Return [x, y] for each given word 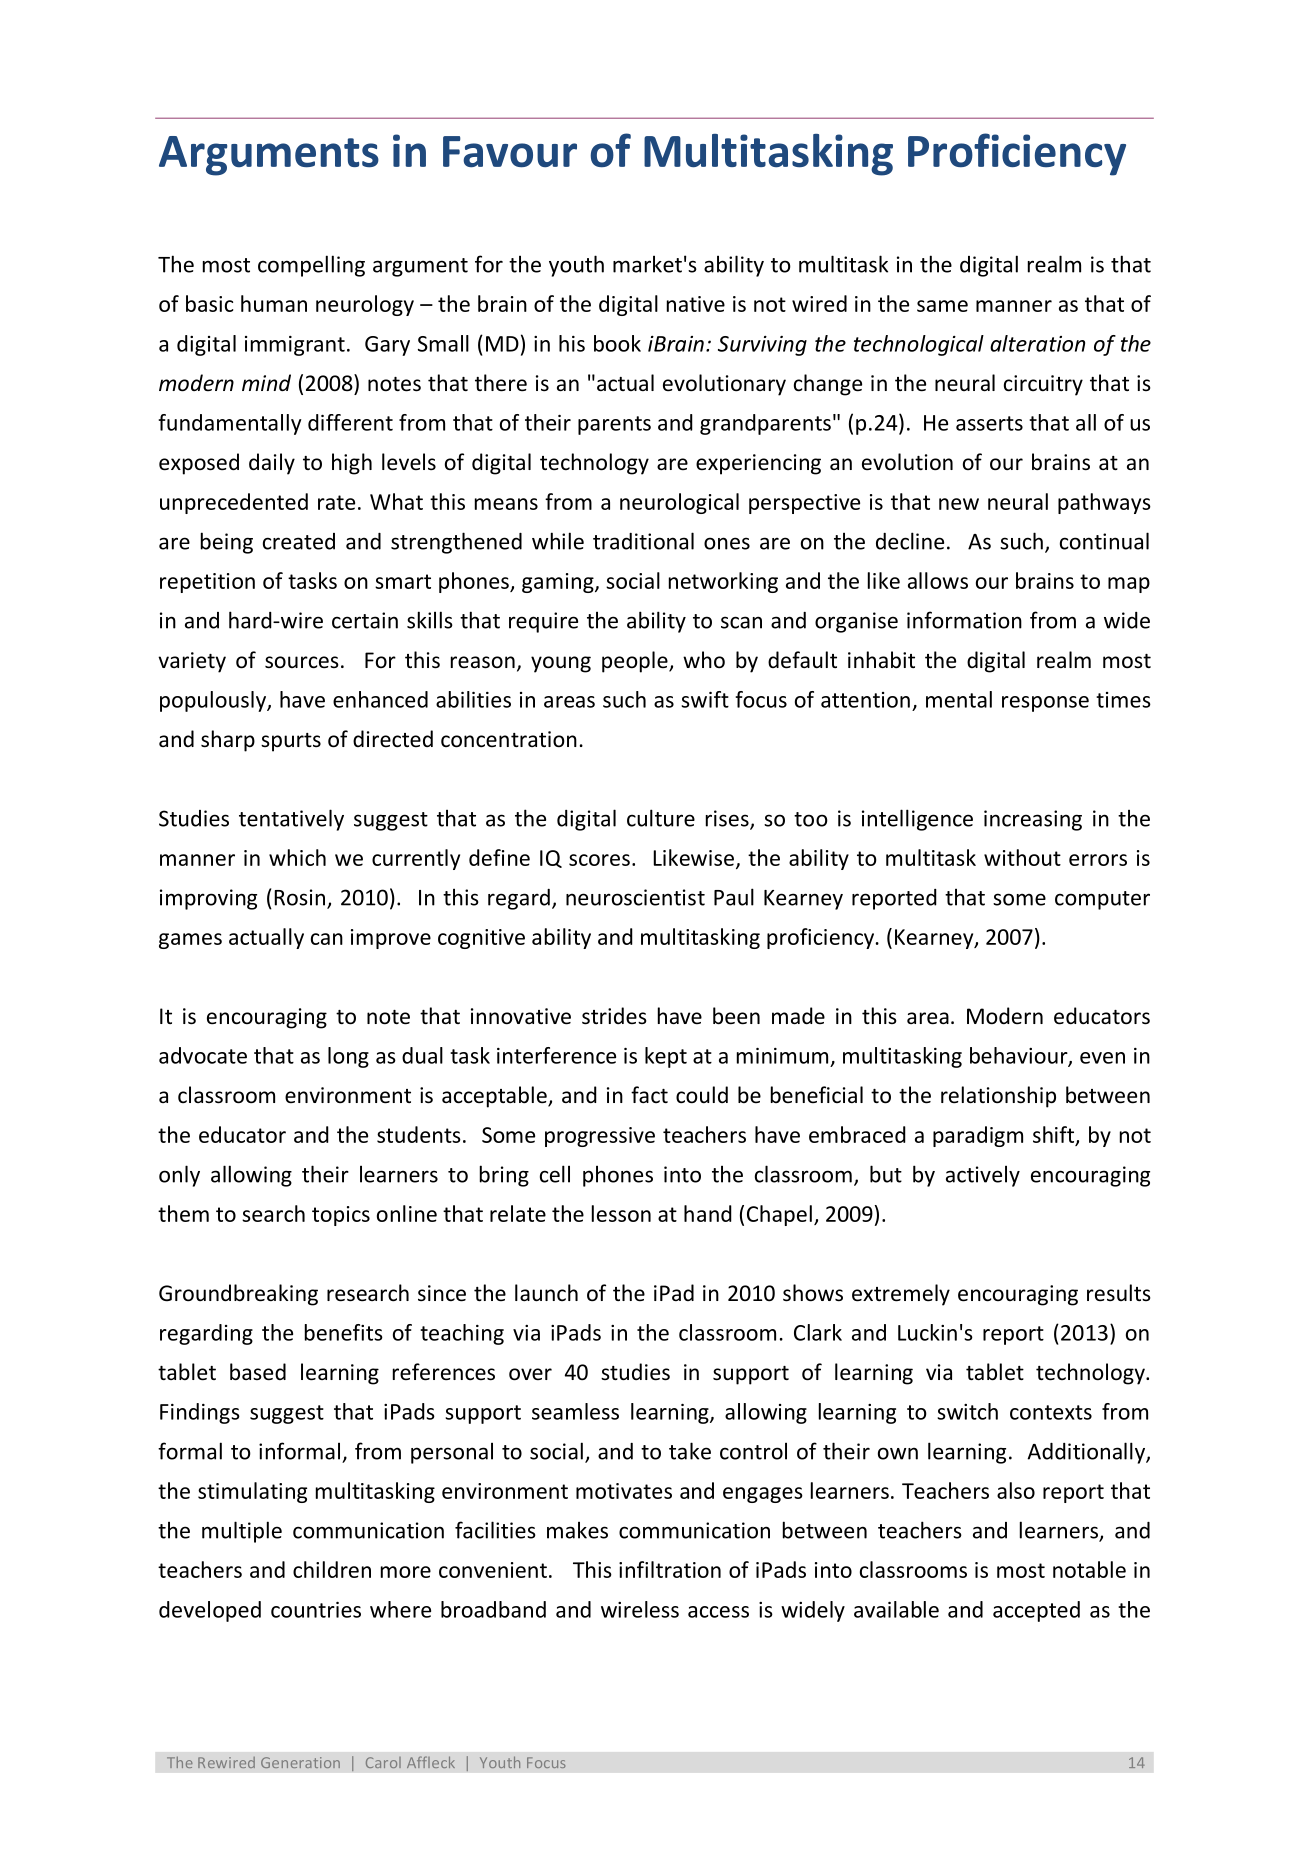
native [696, 304]
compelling [311, 266]
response [1045, 704]
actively [983, 1176]
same [942, 306]
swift [705, 699]
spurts [291, 742]
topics [341, 1216]
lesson [621, 1213]
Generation [300, 1762]
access [718, 1612]
